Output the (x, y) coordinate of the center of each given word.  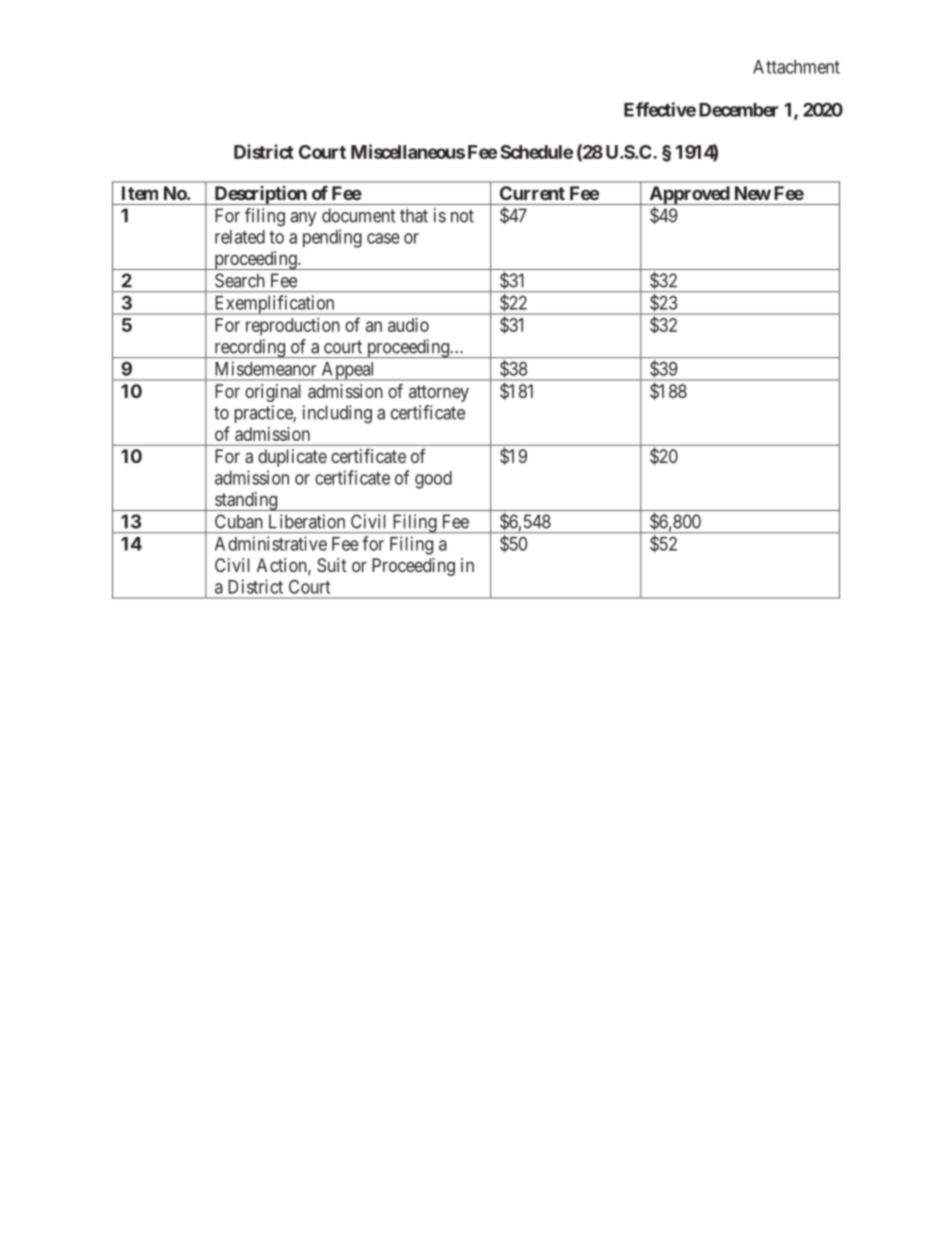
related (240, 237)
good (433, 480)
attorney (439, 393)
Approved (689, 195)
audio (408, 325)
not (462, 216)
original (273, 393)
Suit (332, 565)
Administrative (271, 543)
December (739, 110)
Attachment (796, 67)
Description (260, 195)
